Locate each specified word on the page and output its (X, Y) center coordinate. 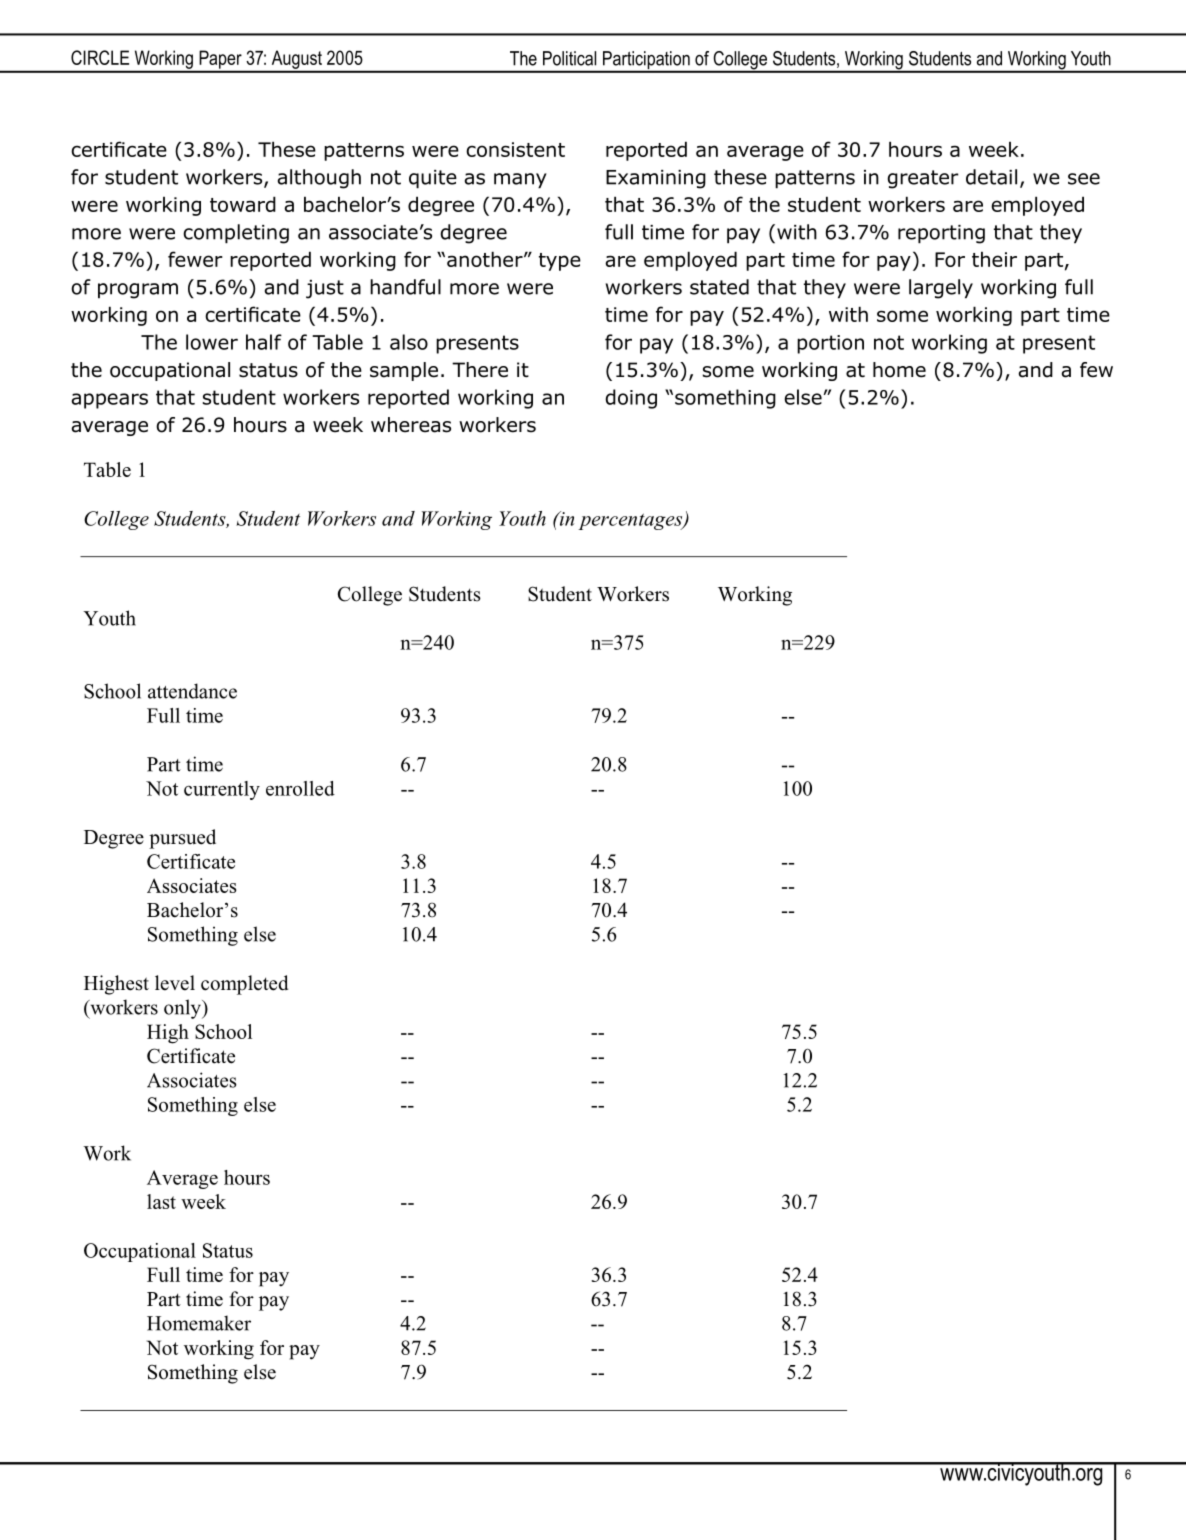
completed (244, 985)
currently (222, 790)
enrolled (300, 788)
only (184, 1009)
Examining (656, 179)
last (161, 1201)
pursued (182, 839)
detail (991, 177)
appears (109, 401)
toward (243, 204)
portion (830, 344)
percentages (631, 521)
